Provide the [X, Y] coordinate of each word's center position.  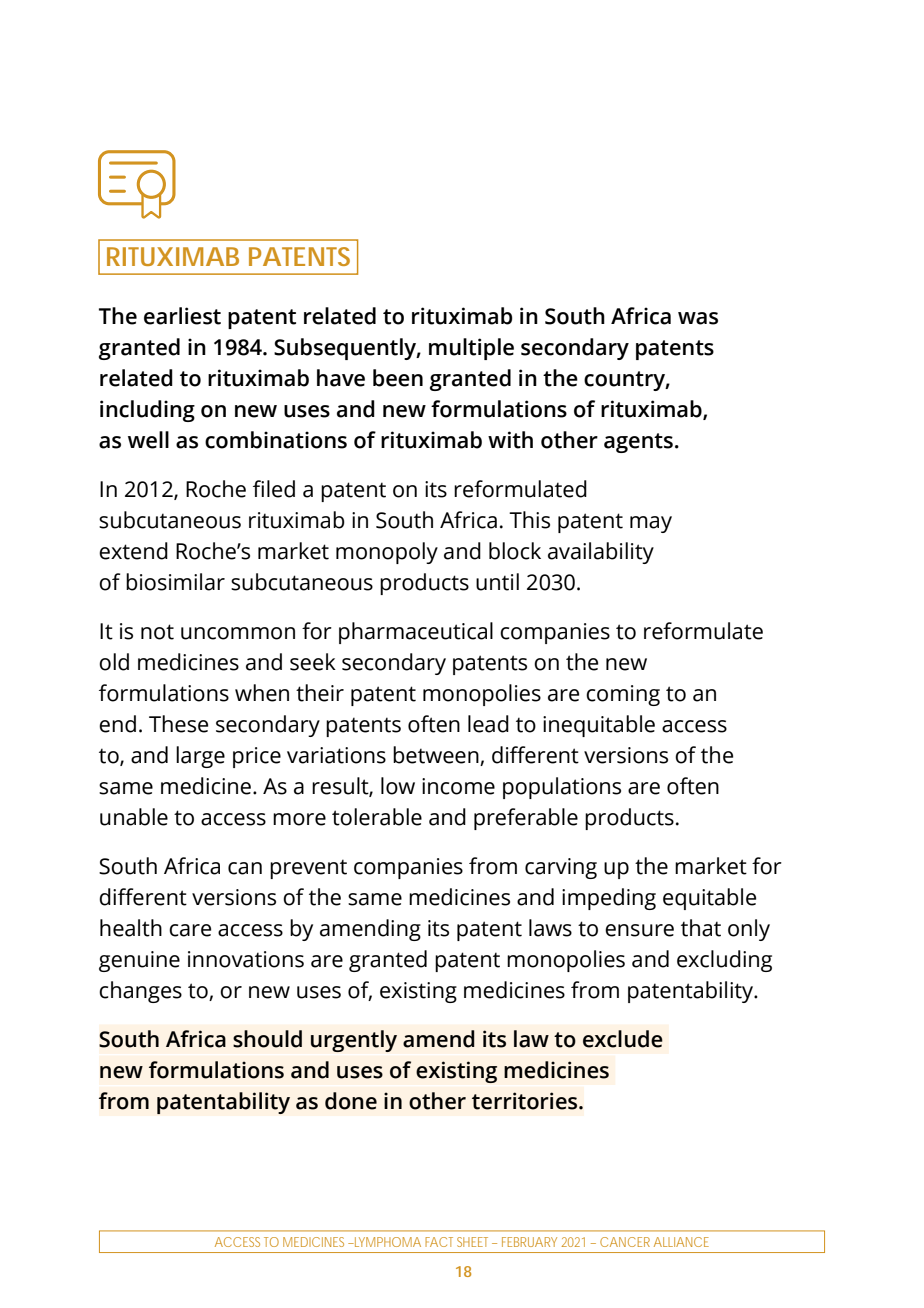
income [458, 786]
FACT [439, 1242]
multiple [471, 349]
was [698, 318]
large [200, 757]
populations [562, 788]
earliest [182, 316]
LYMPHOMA [387, 1242]
